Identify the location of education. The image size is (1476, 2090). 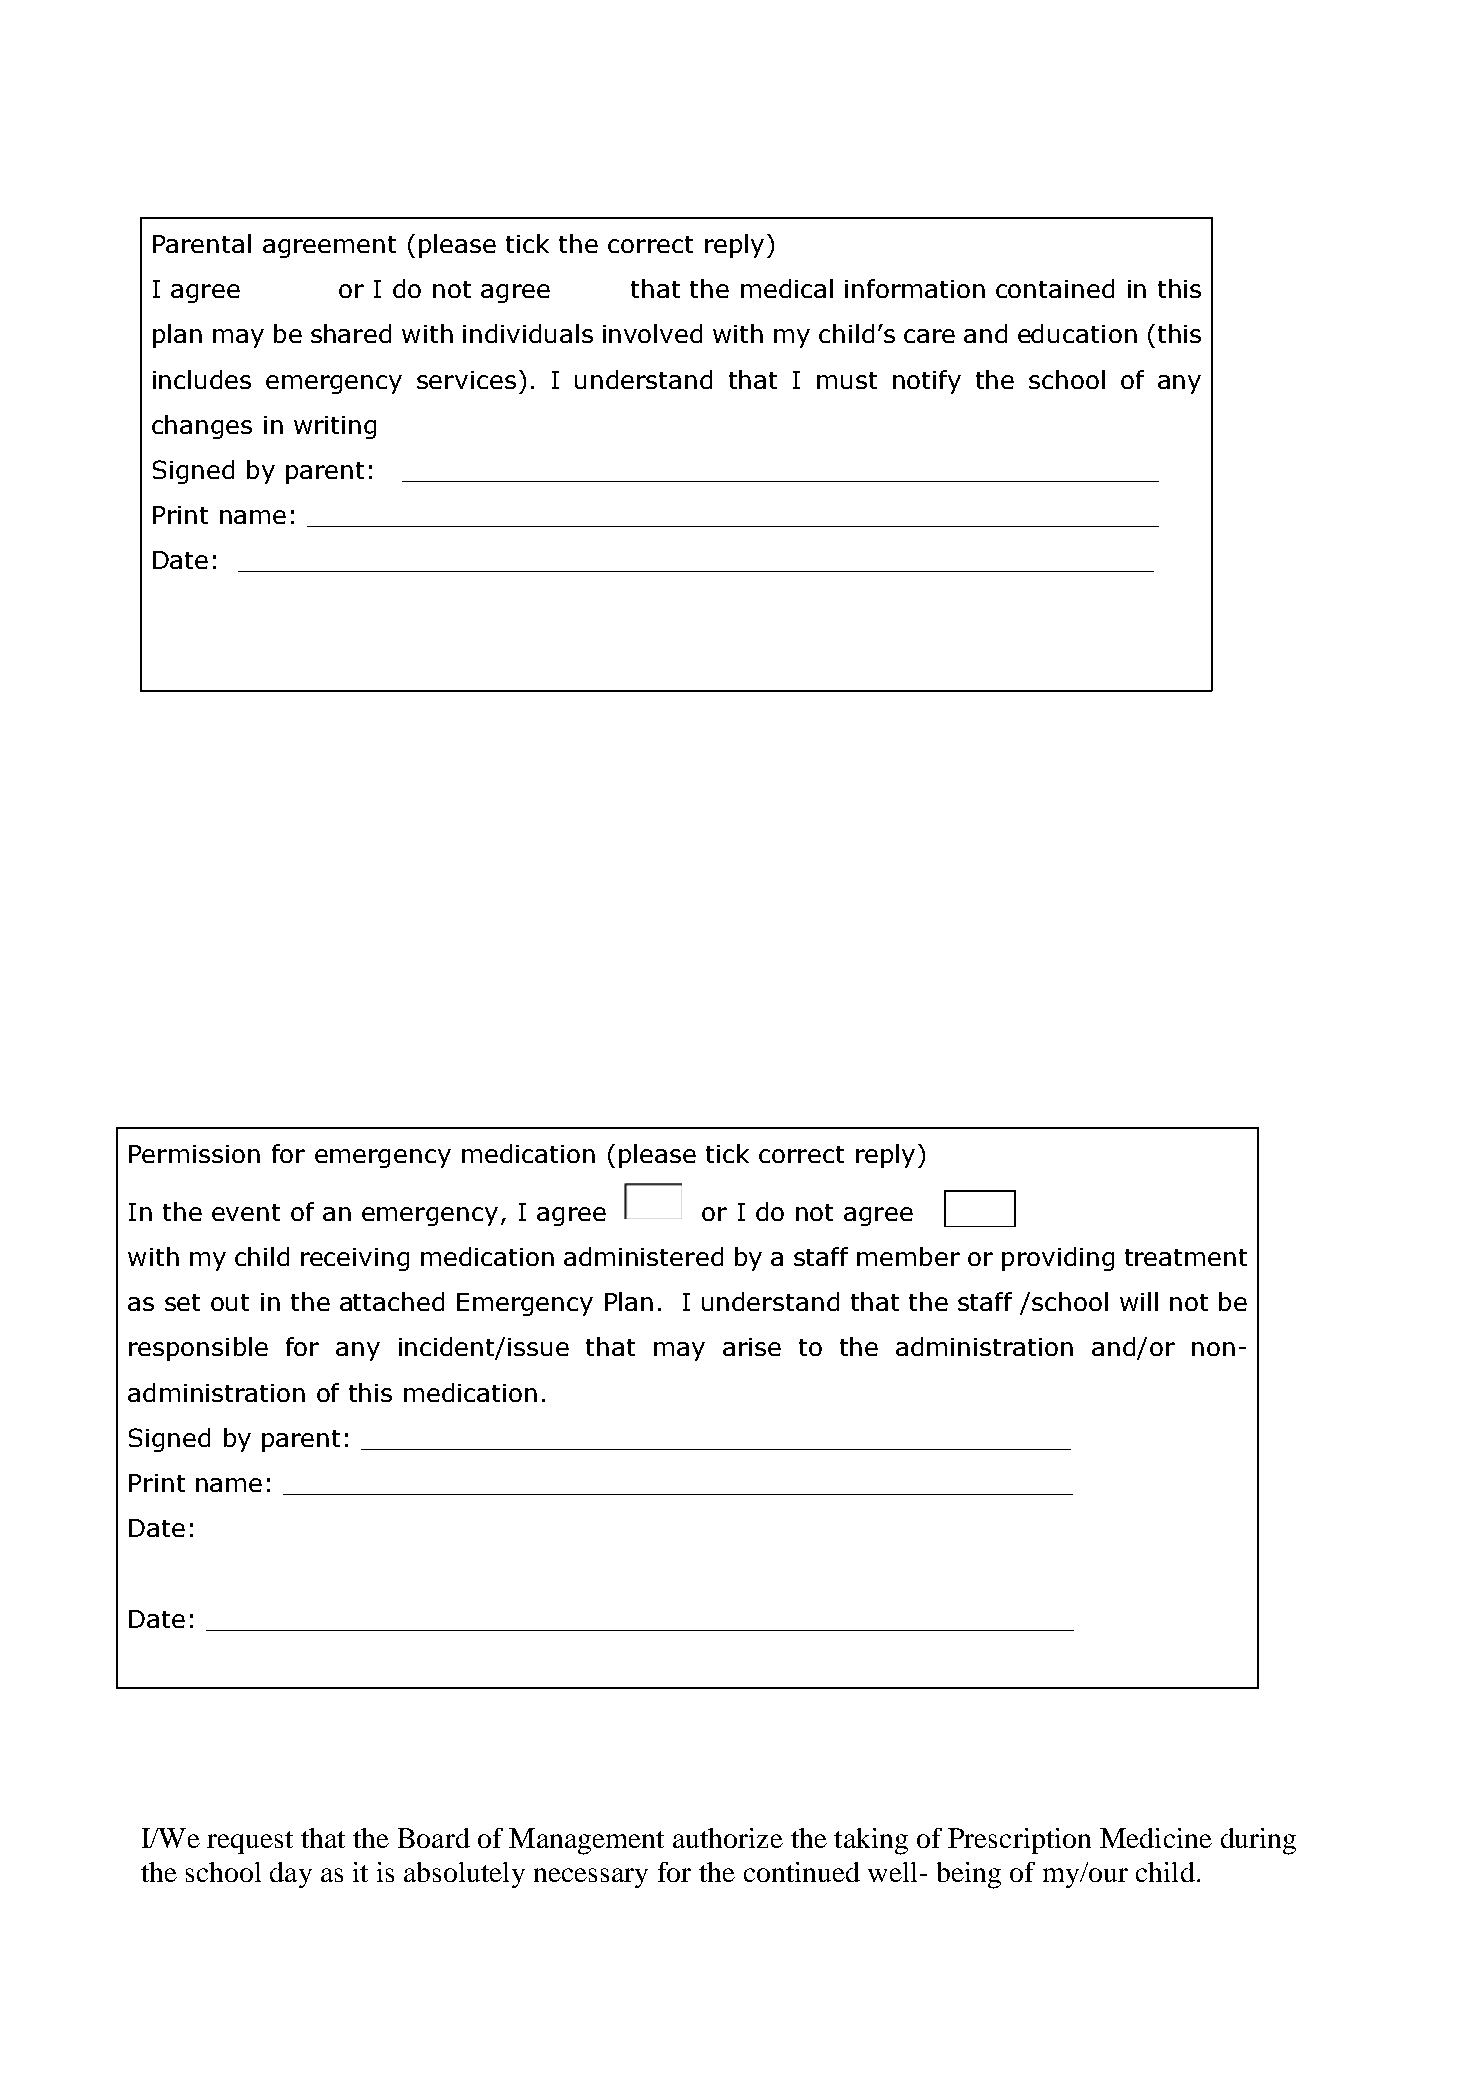
(1077, 333).
